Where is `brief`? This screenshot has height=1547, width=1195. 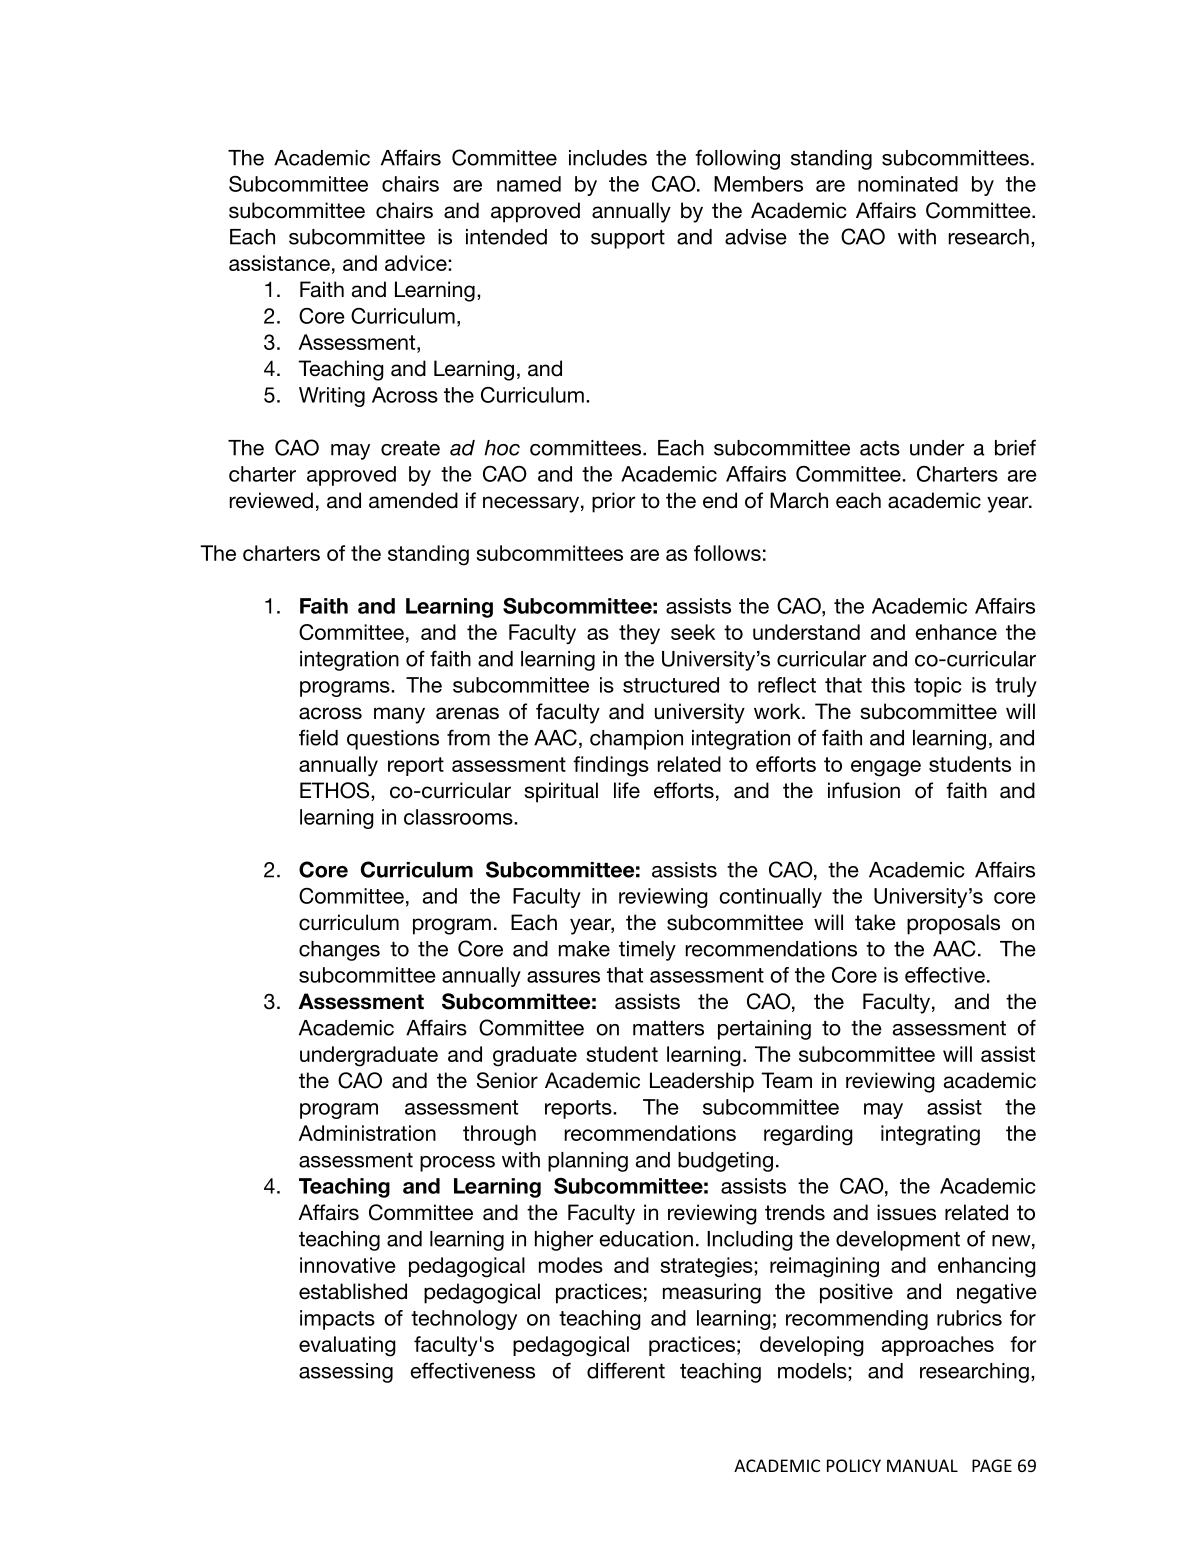 brief is located at coordinates (1015, 447).
